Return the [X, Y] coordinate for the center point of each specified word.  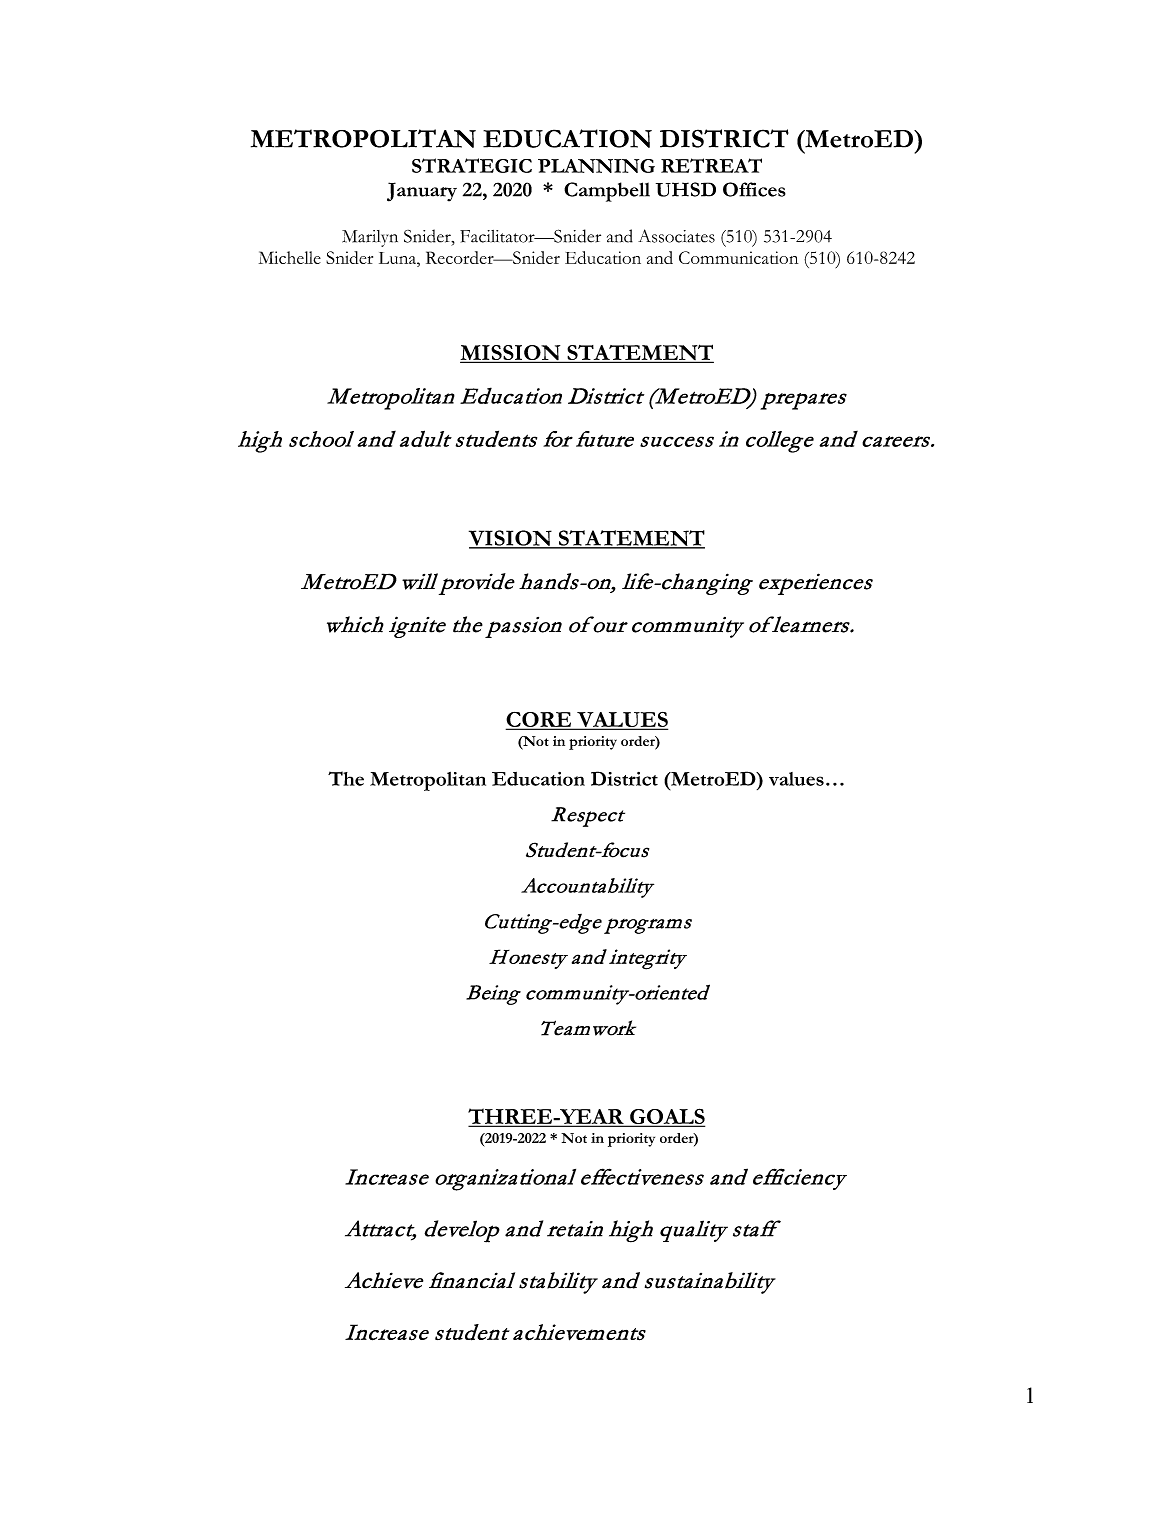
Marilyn [370, 238]
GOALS [666, 1117]
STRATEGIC [472, 165]
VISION [511, 539]
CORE [540, 720]
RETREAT [711, 165]
